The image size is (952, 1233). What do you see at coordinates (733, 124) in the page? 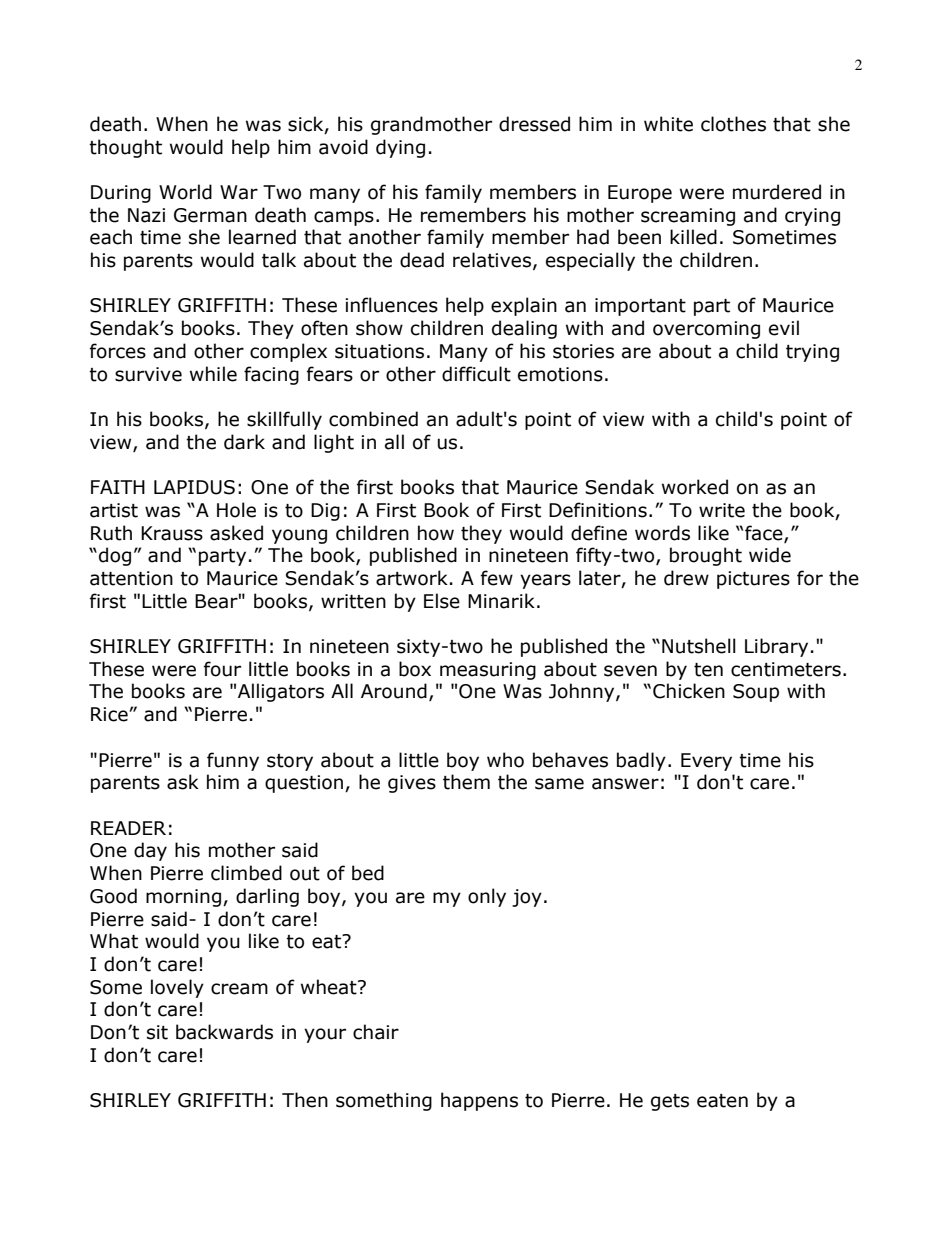
I see `clothes` at bounding box center [733, 124].
